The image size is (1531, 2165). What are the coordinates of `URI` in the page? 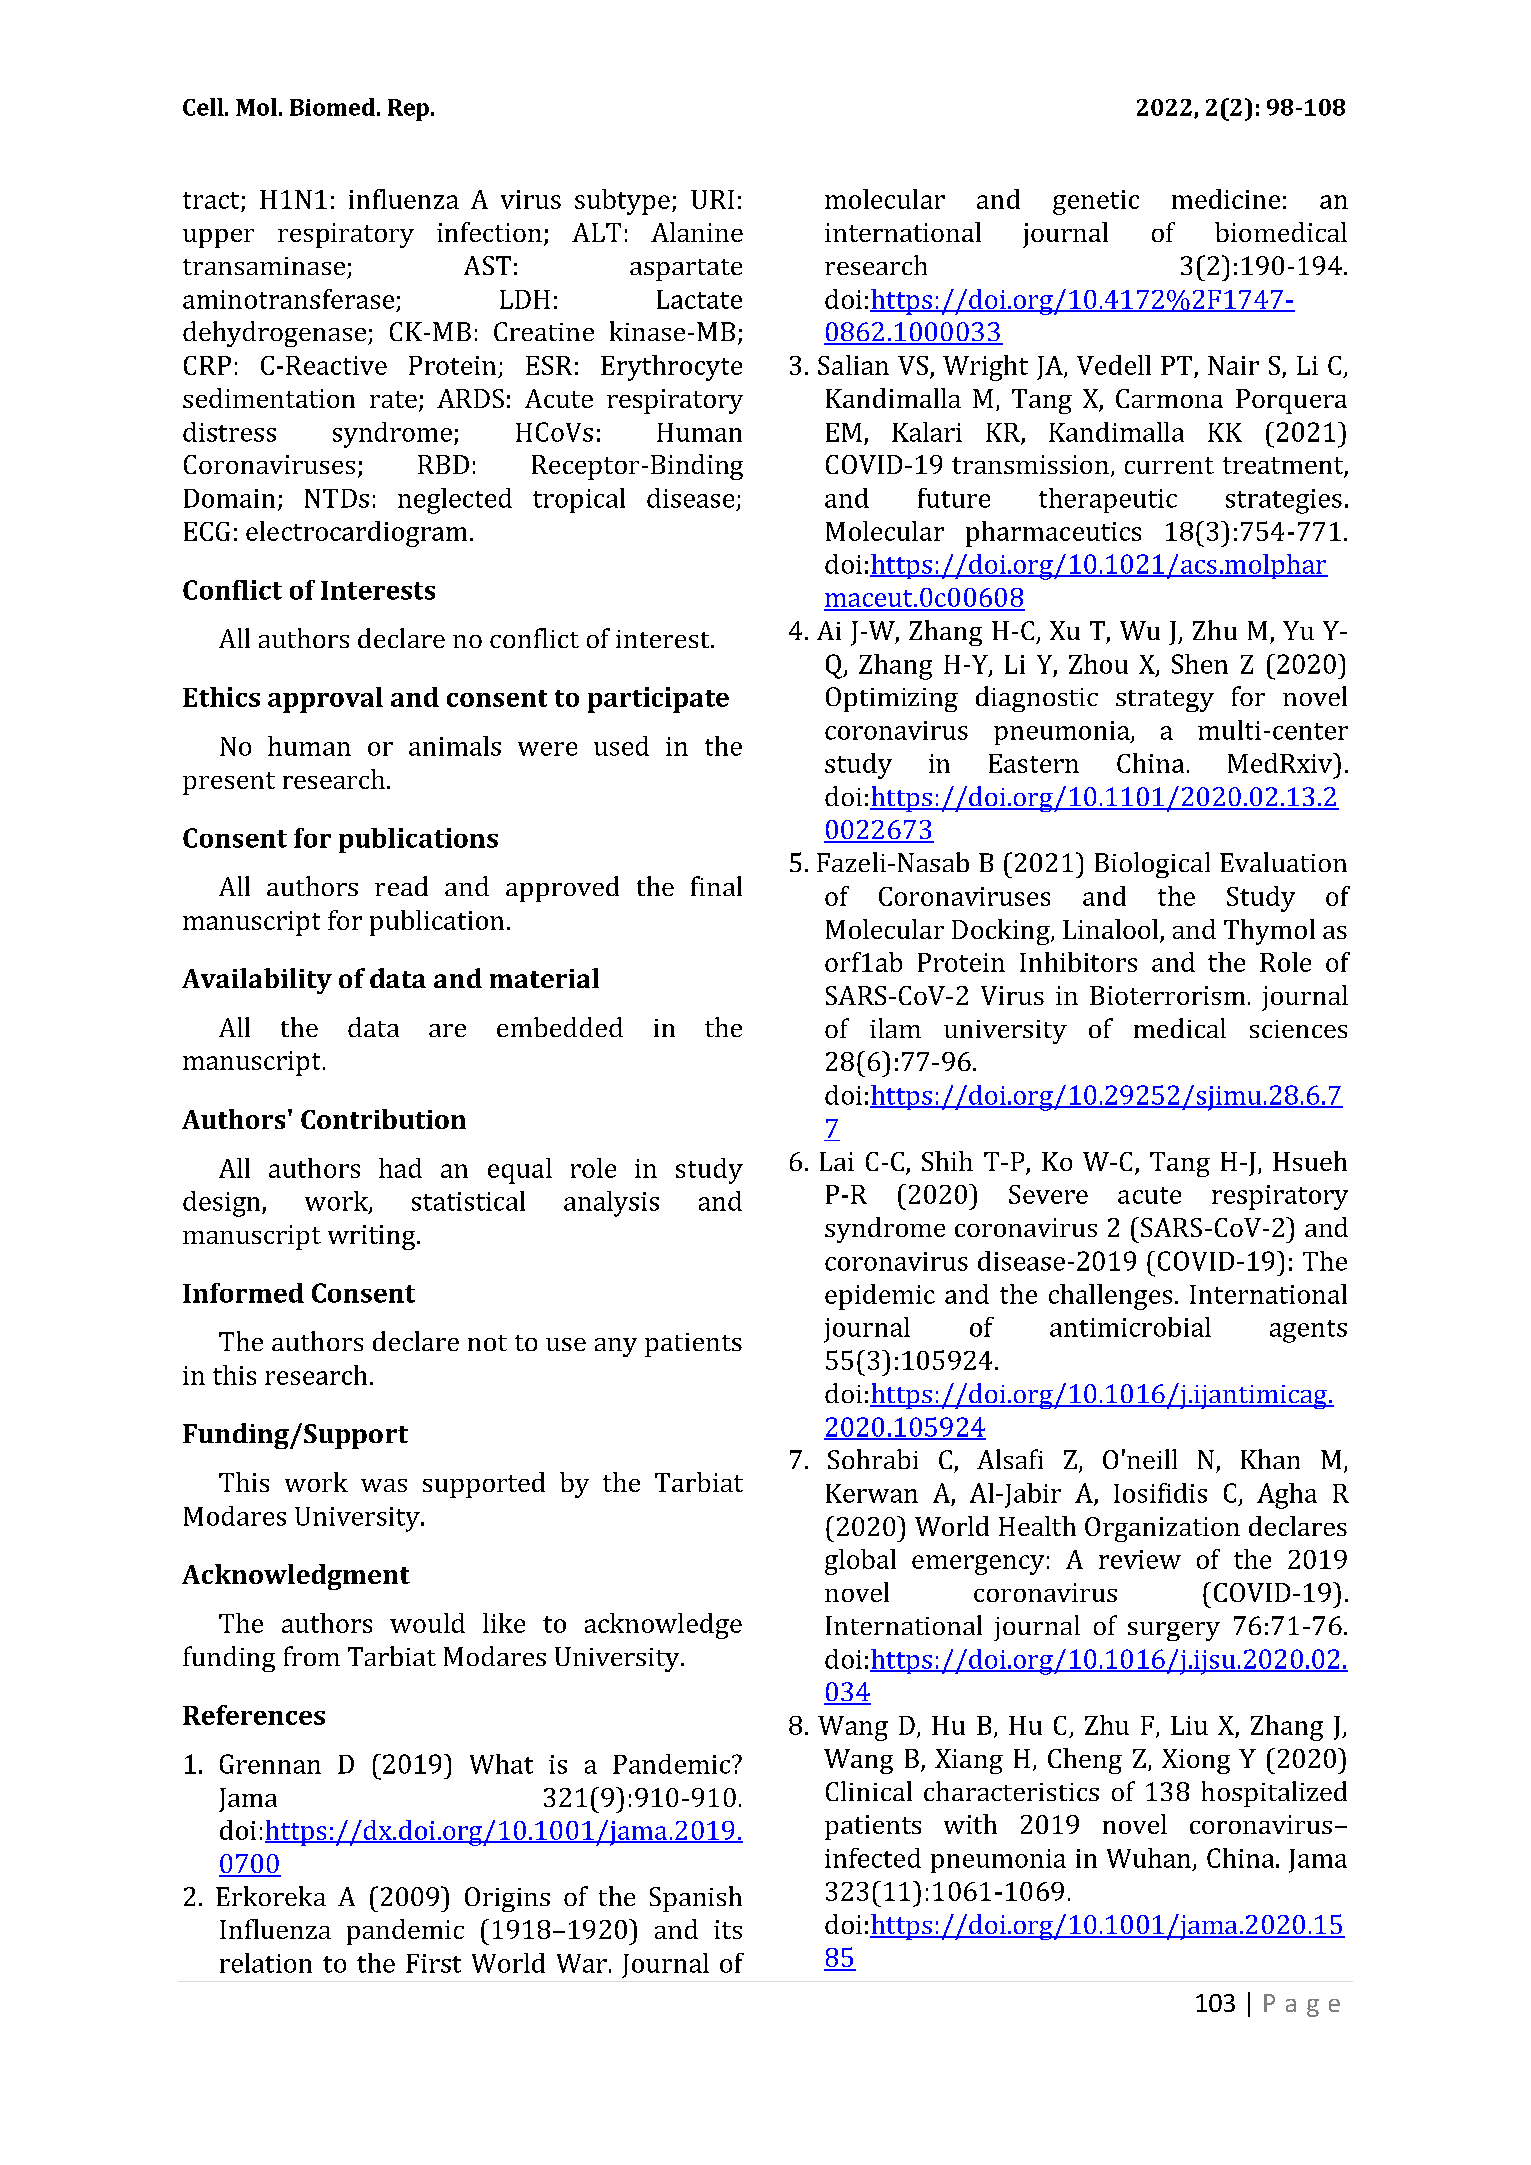 It's located at (712, 199).
